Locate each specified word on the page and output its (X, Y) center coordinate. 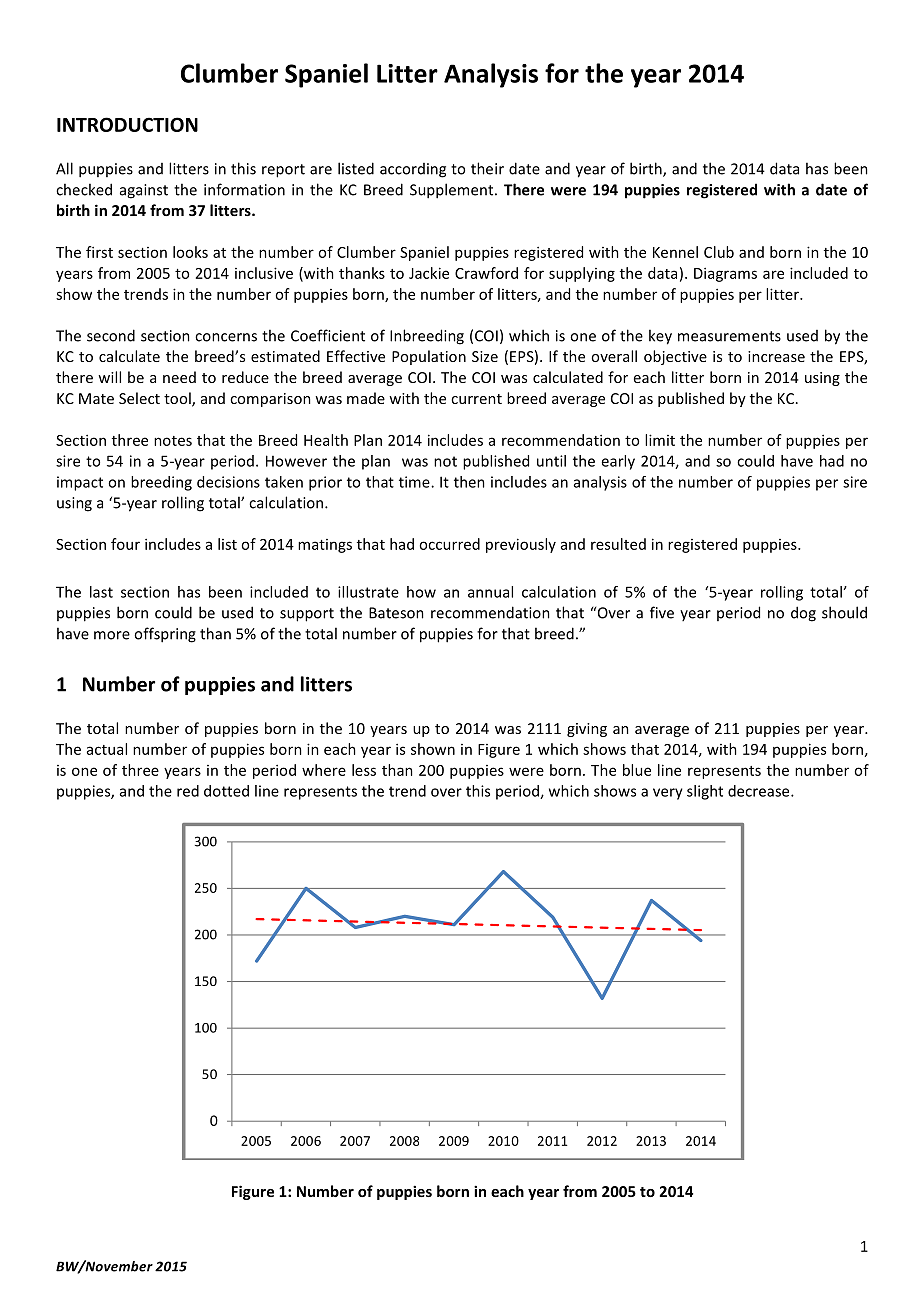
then (469, 482)
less (364, 770)
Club (719, 252)
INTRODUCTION (127, 124)
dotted (226, 791)
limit (660, 440)
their (487, 168)
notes (173, 441)
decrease (760, 791)
